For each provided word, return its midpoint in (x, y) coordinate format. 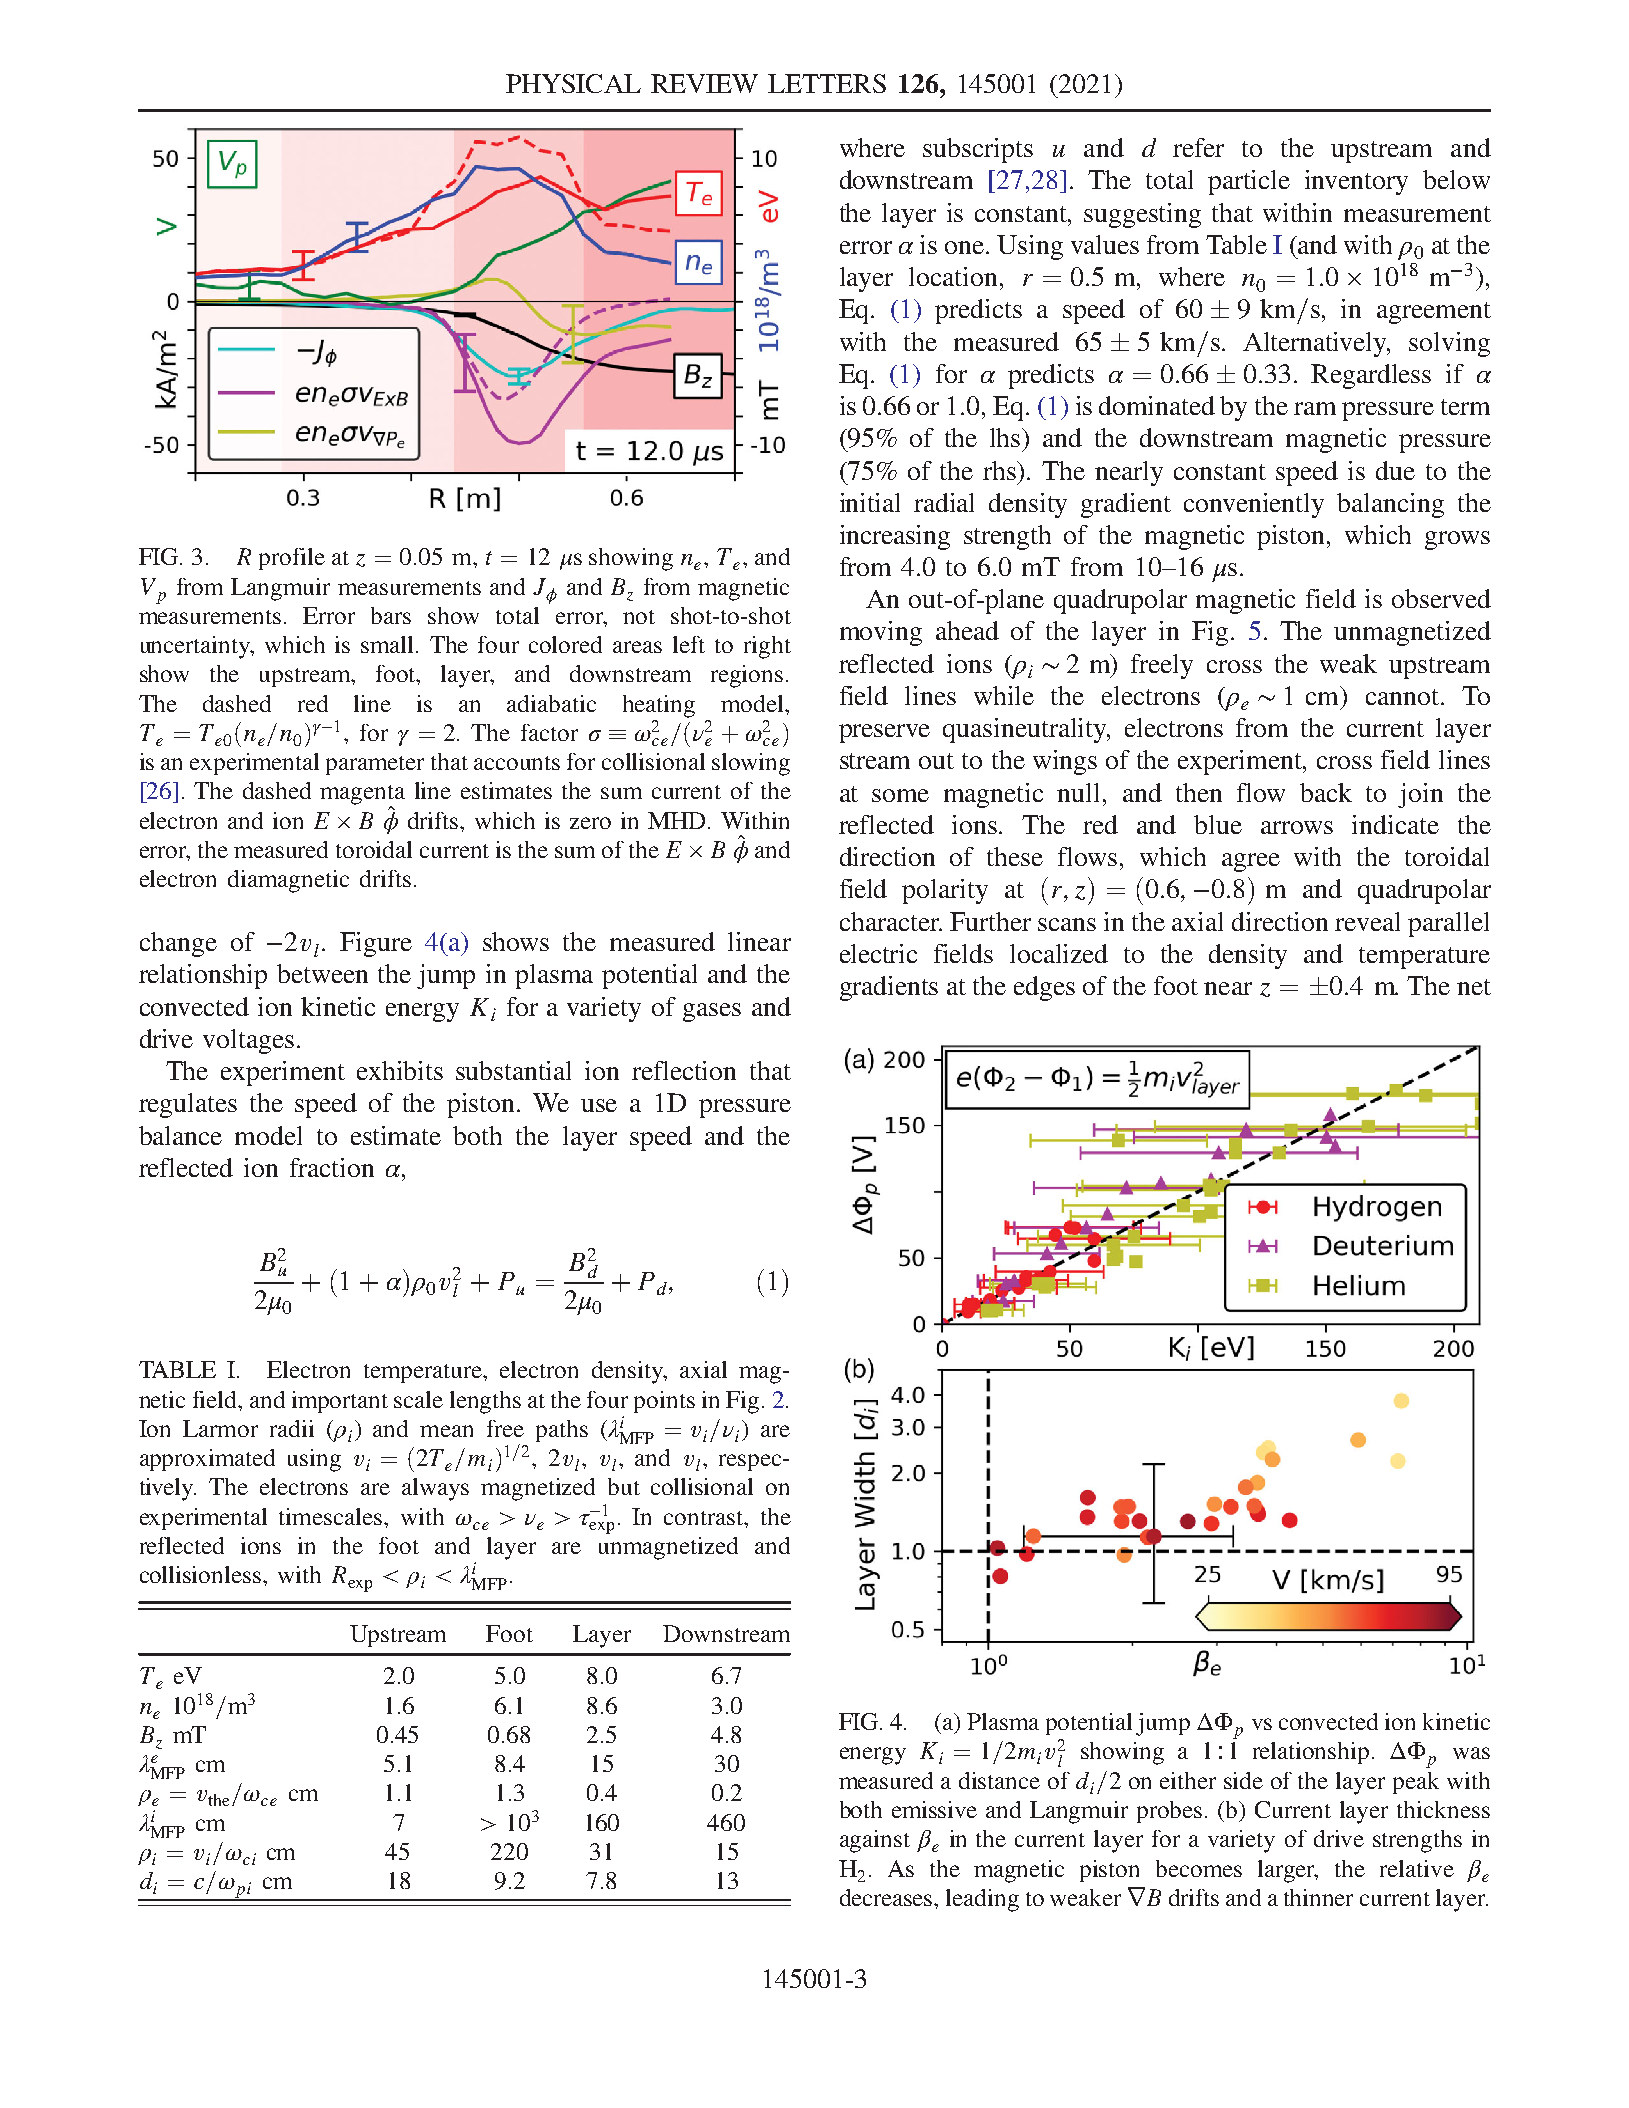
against (875, 1841)
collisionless (200, 1574)
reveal (1367, 921)
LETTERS (827, 83)
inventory (1356, 182)
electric (878, 953)
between (322, 973)
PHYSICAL (573, 83)
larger (1288, 1871)
